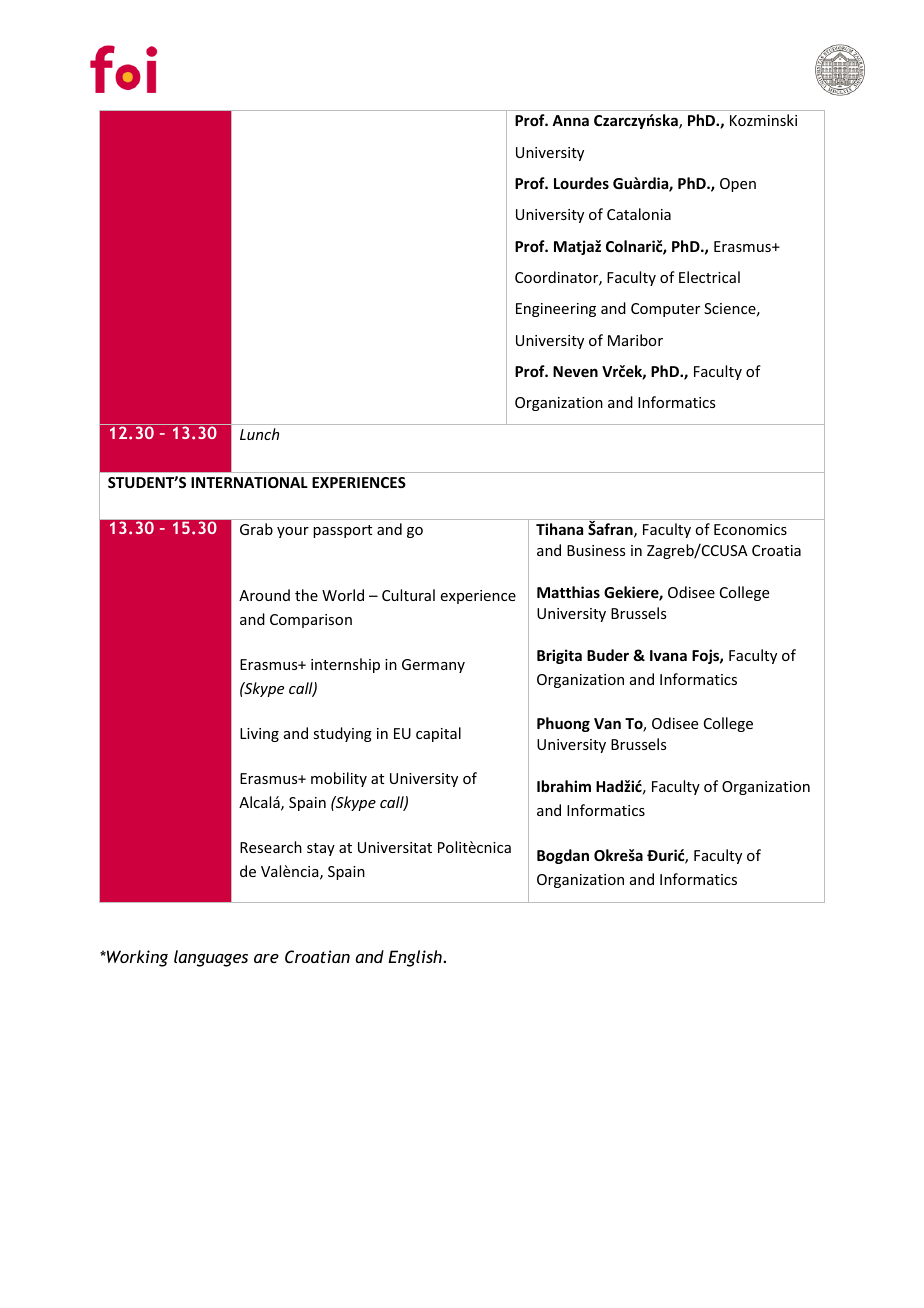 Image resolution: width=924 pixels, height=1308 pixels. What do you see at coordinates (256, 529) in the screenshot?
I see `Grab` at bounding box center [256, 529].
